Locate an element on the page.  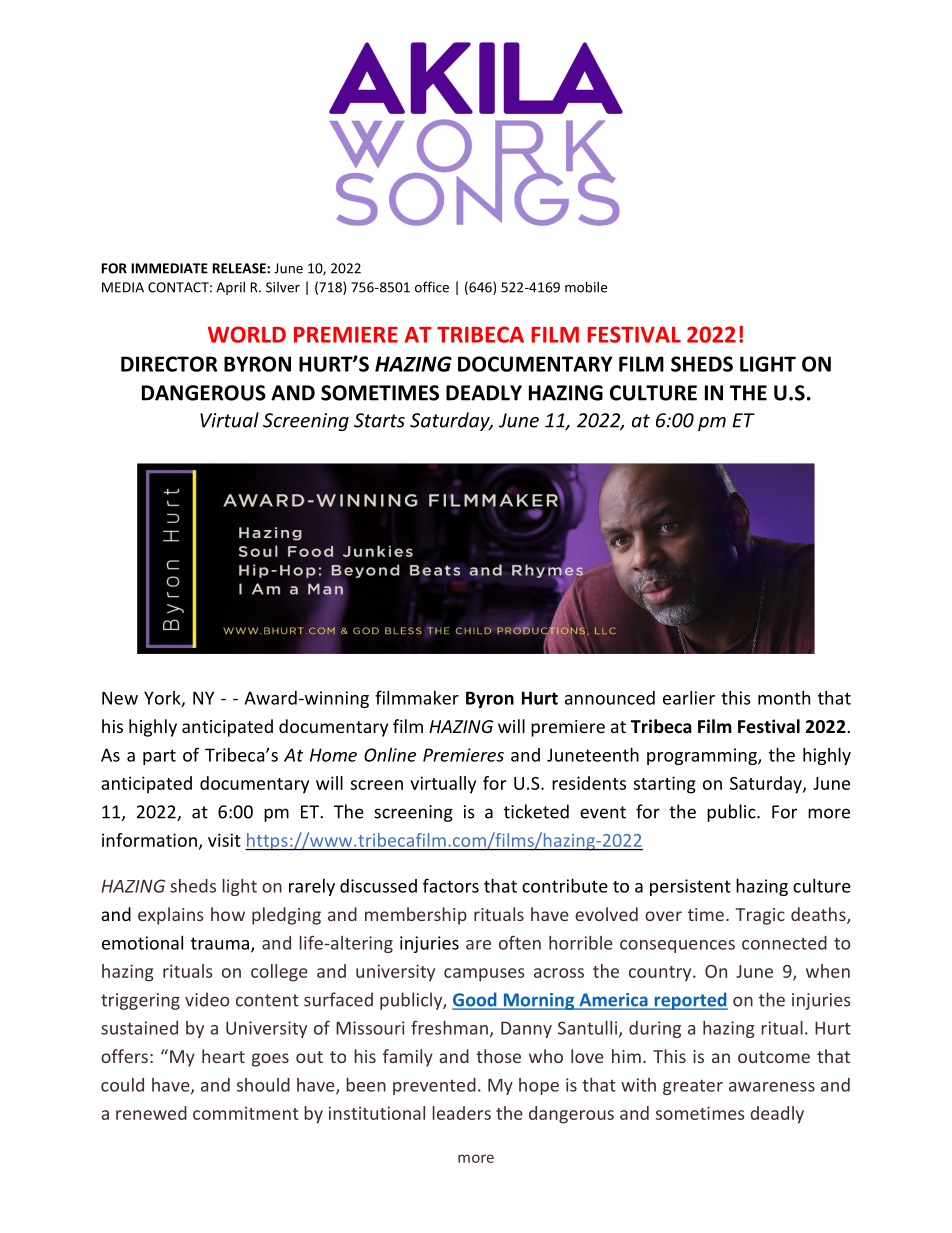
heart is located at coordinates (223, 1056).
